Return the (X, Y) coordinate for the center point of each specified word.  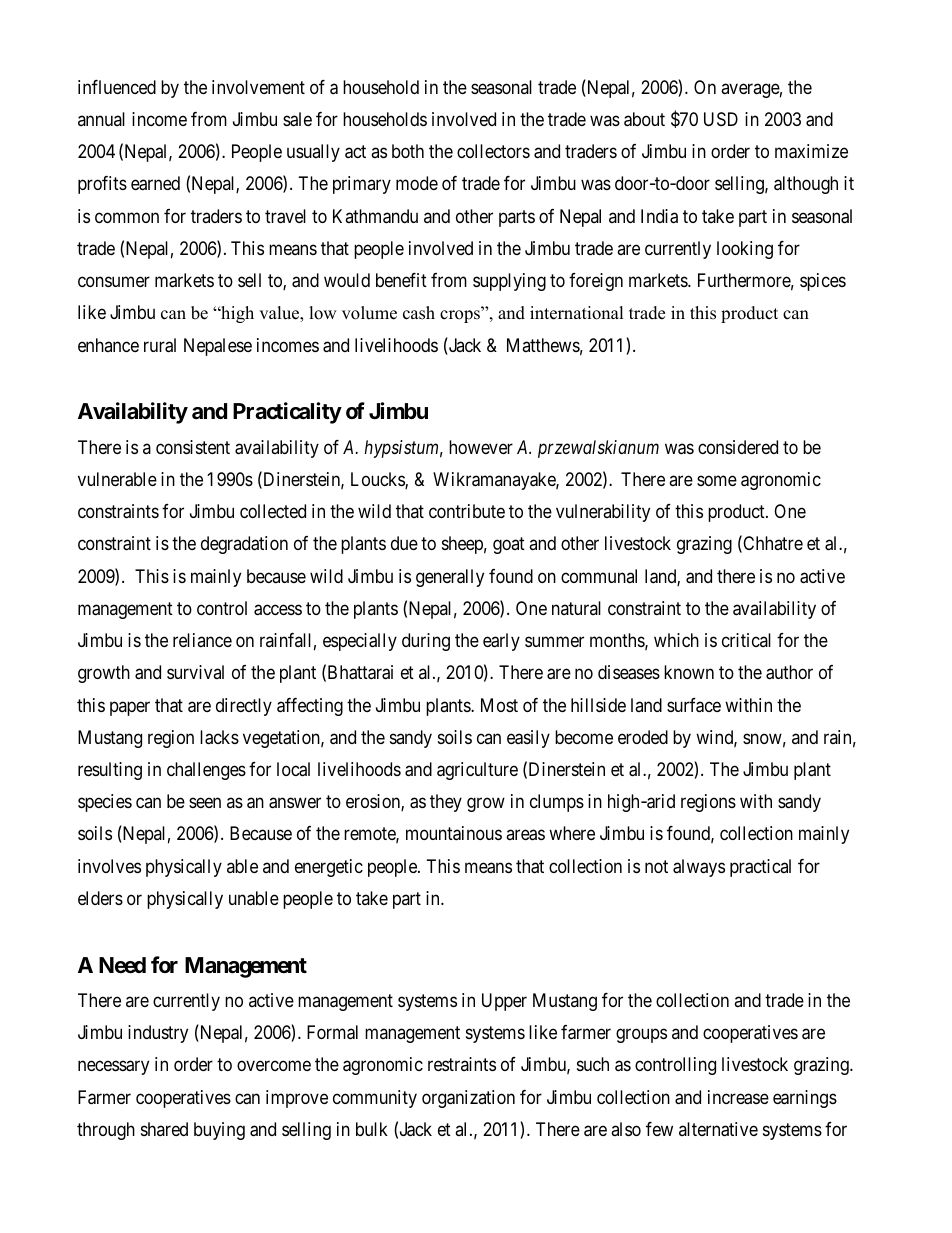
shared (164, 1129)
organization (468, 1099)
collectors (493, 151)
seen (205, 803)
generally (450, 578)
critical (746, 640)
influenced (117, 87)
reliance (202, 640)
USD (721, 119)
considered (738, 447)
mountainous (454, 833)
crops (461, 316)
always (699, 868)
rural (160, 345)
